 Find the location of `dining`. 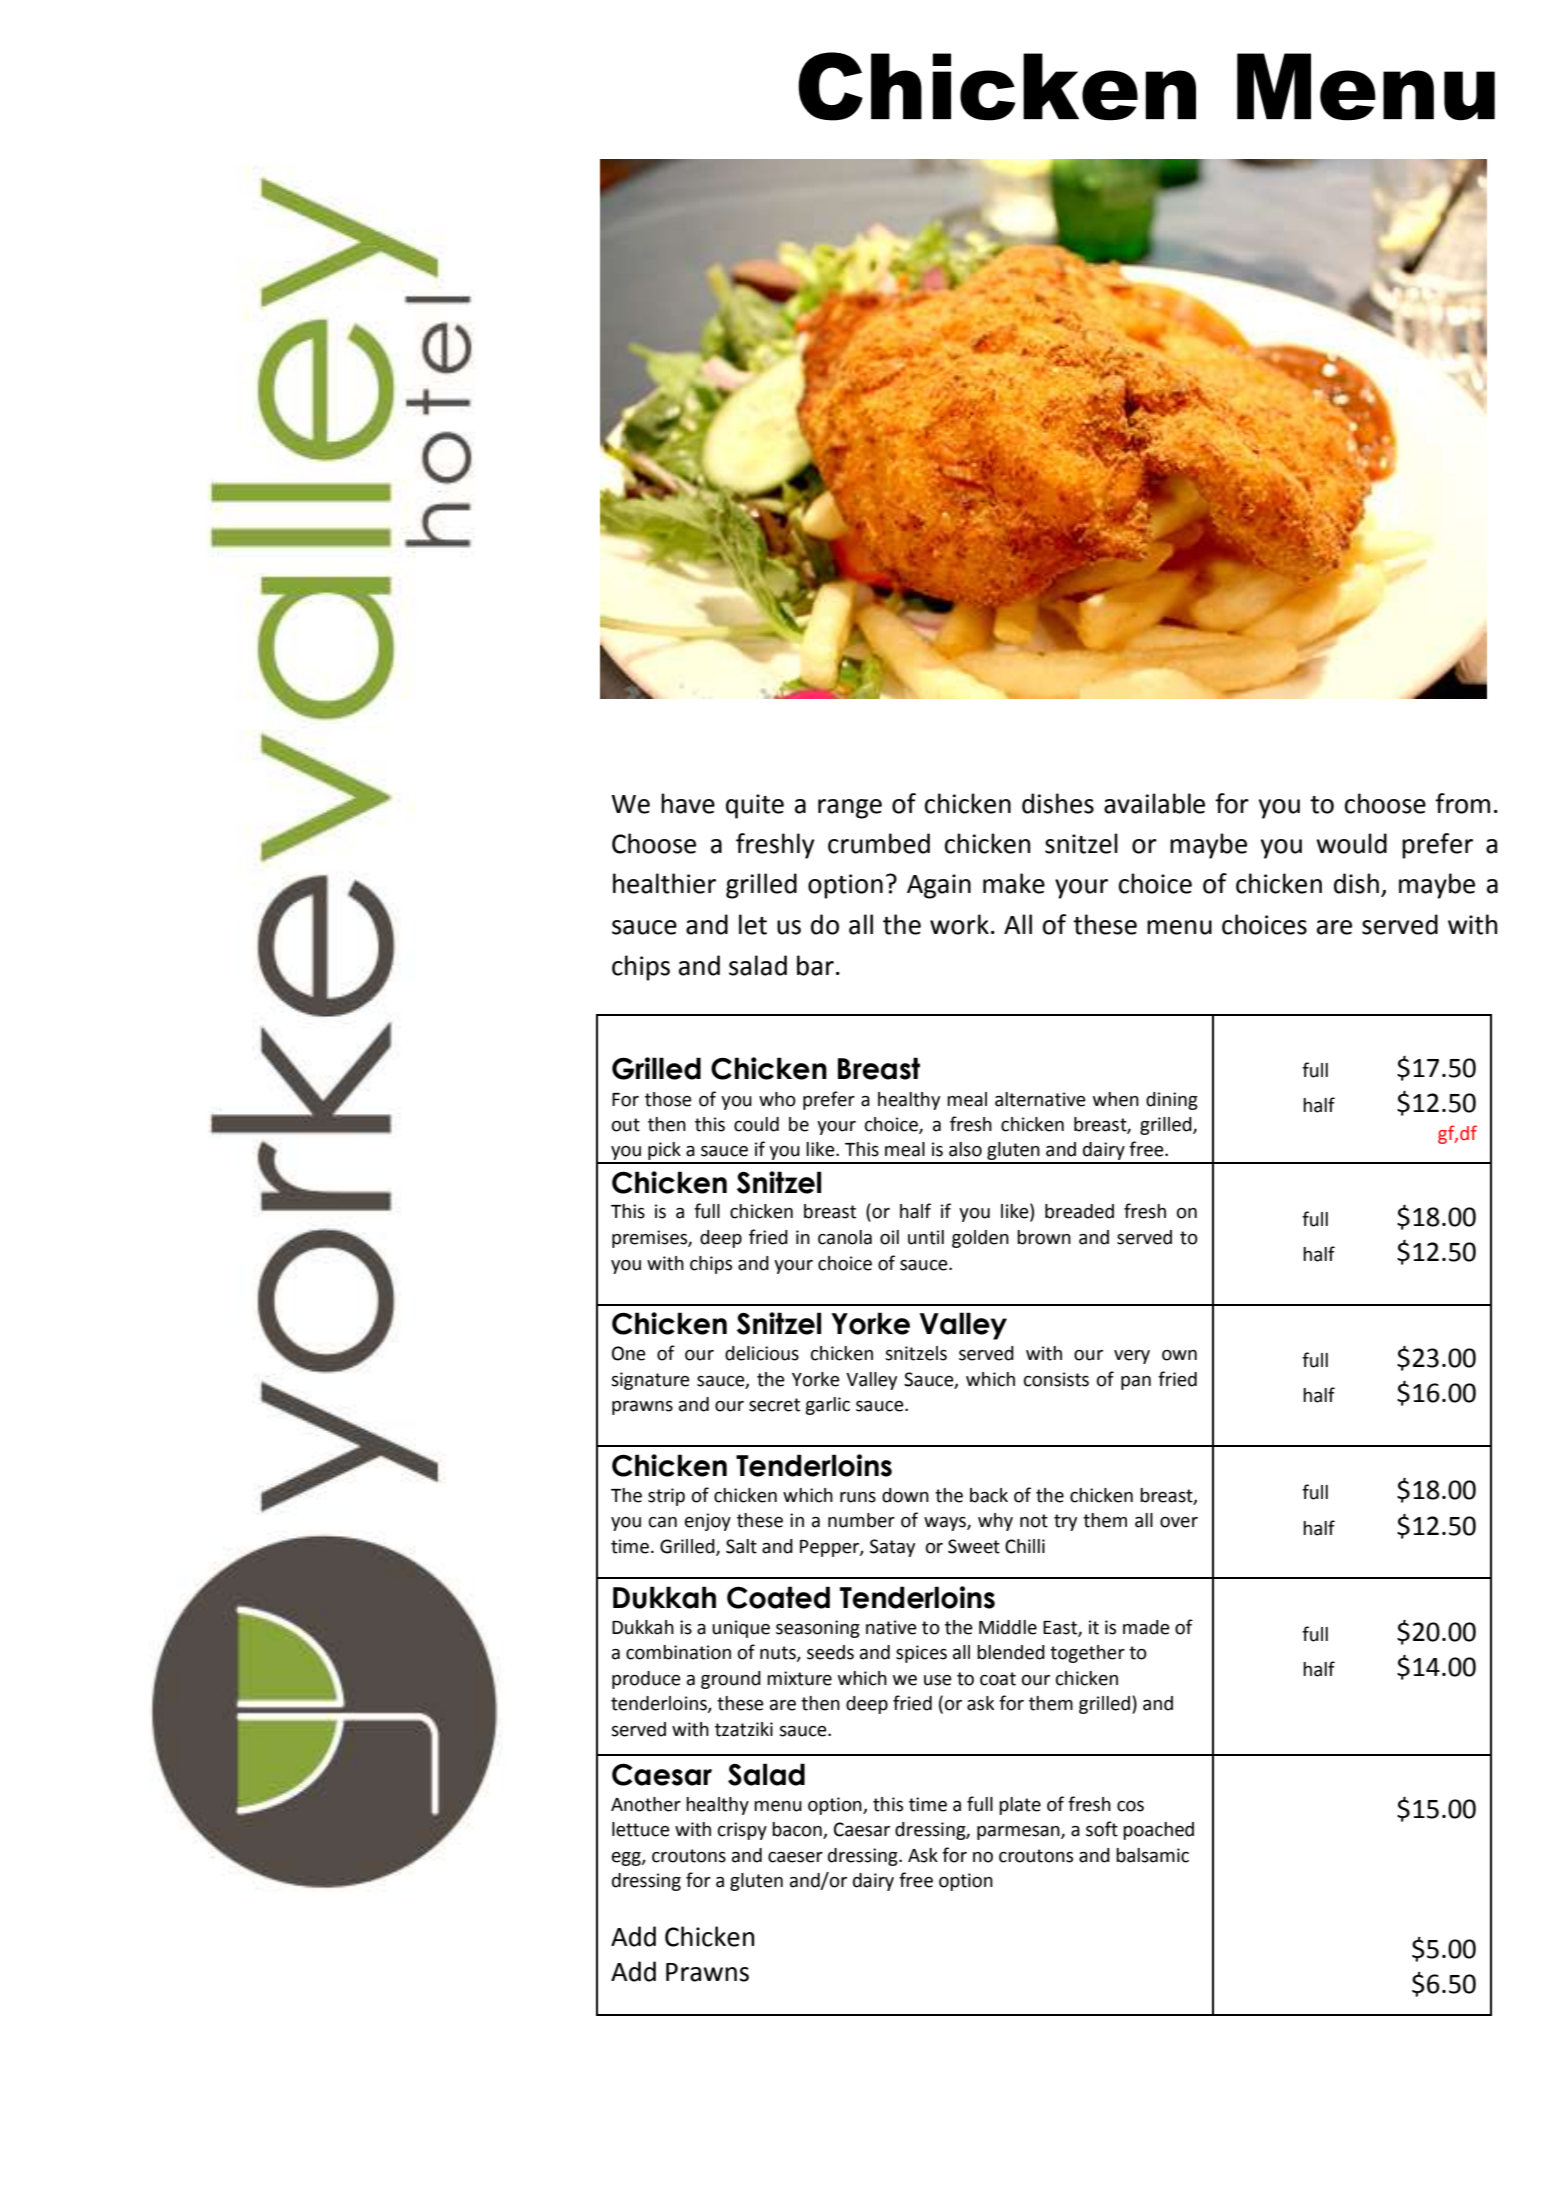

dining is located at coordinates (1172, 1101).
